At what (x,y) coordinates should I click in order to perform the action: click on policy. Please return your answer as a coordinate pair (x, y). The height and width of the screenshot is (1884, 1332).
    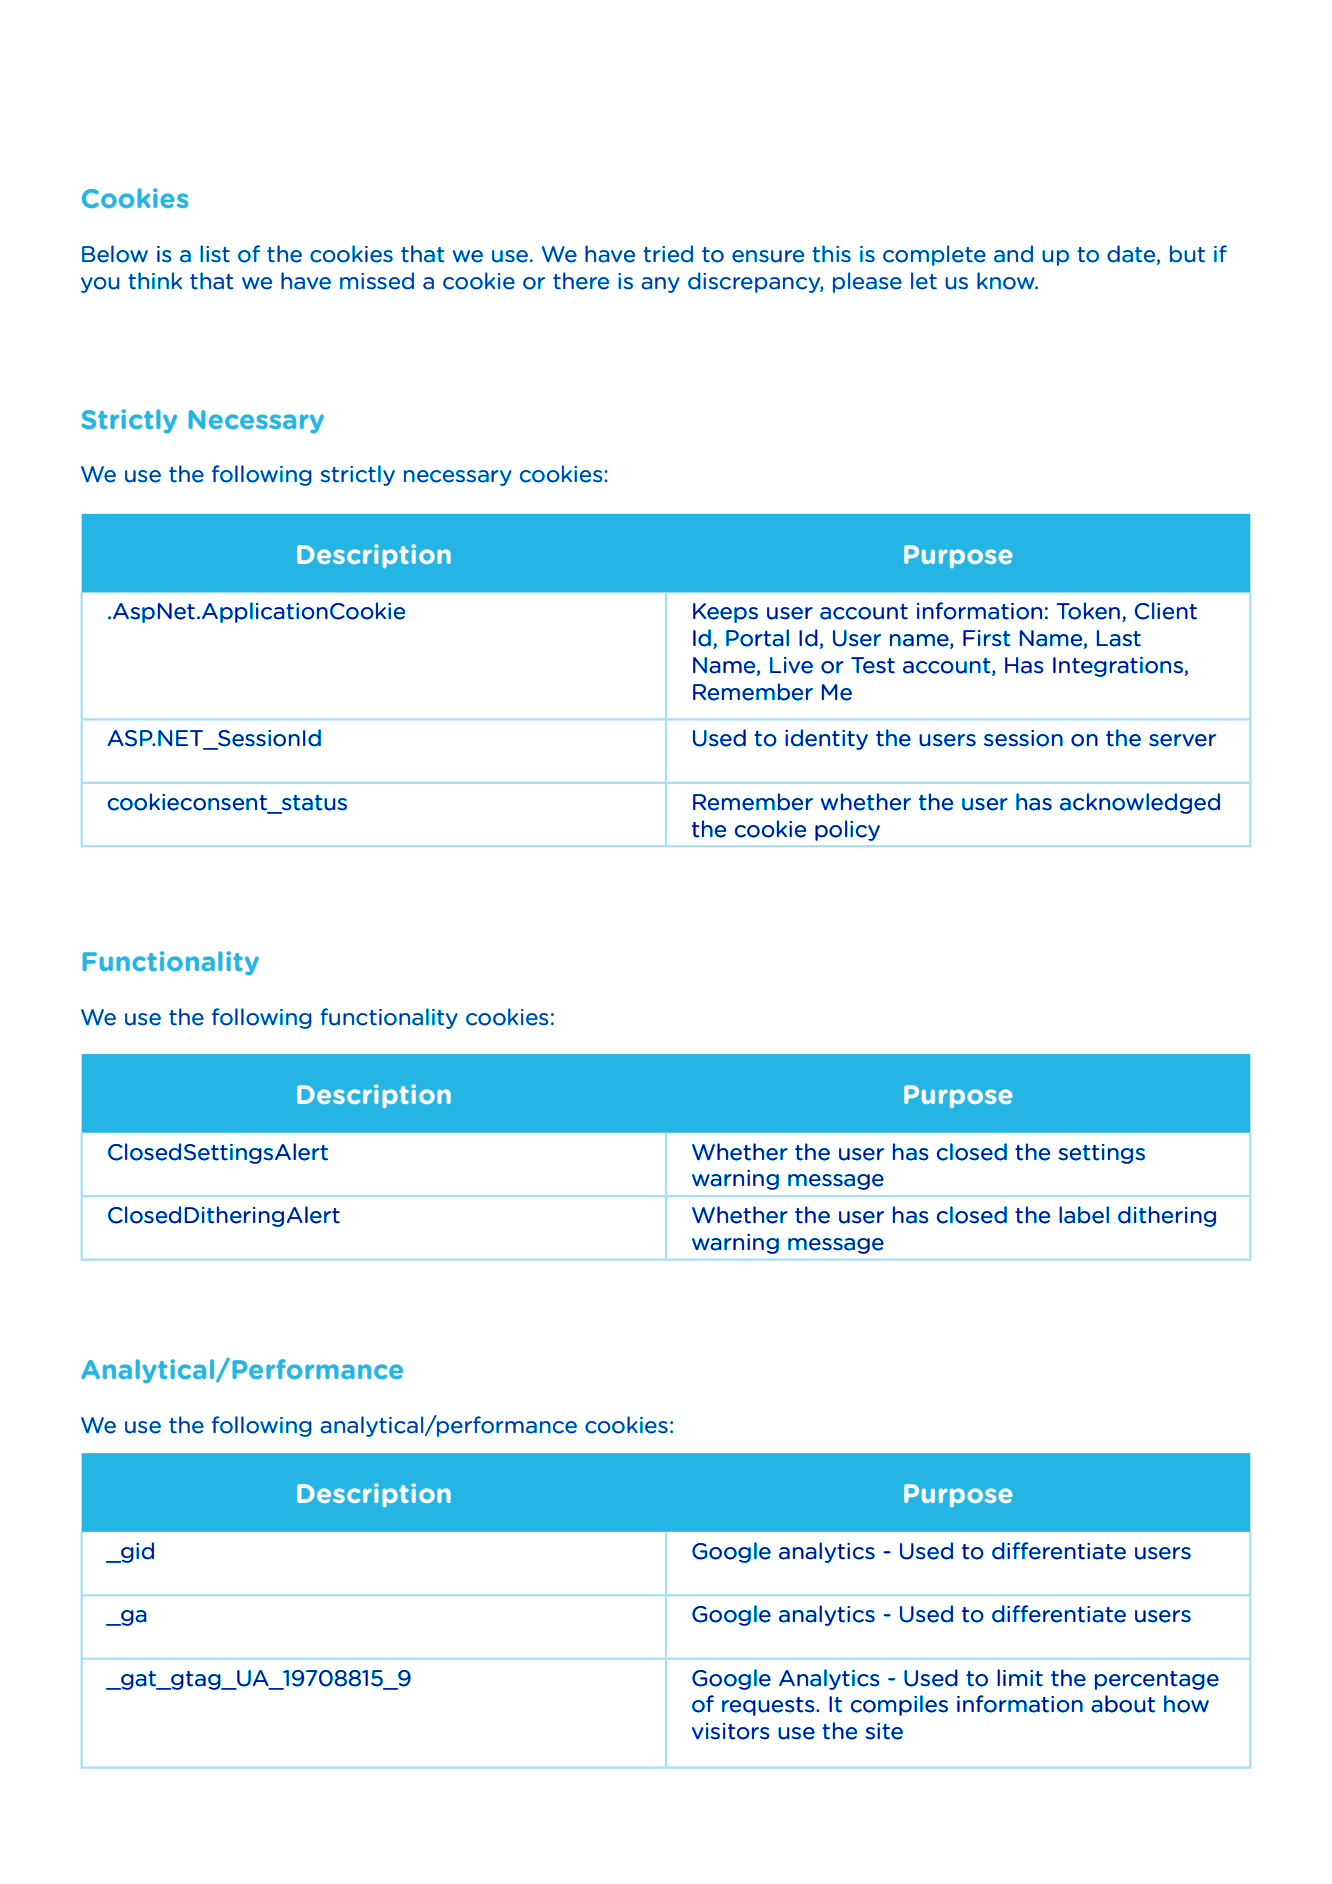
    Looking at the image, I should click on (847, 830).
